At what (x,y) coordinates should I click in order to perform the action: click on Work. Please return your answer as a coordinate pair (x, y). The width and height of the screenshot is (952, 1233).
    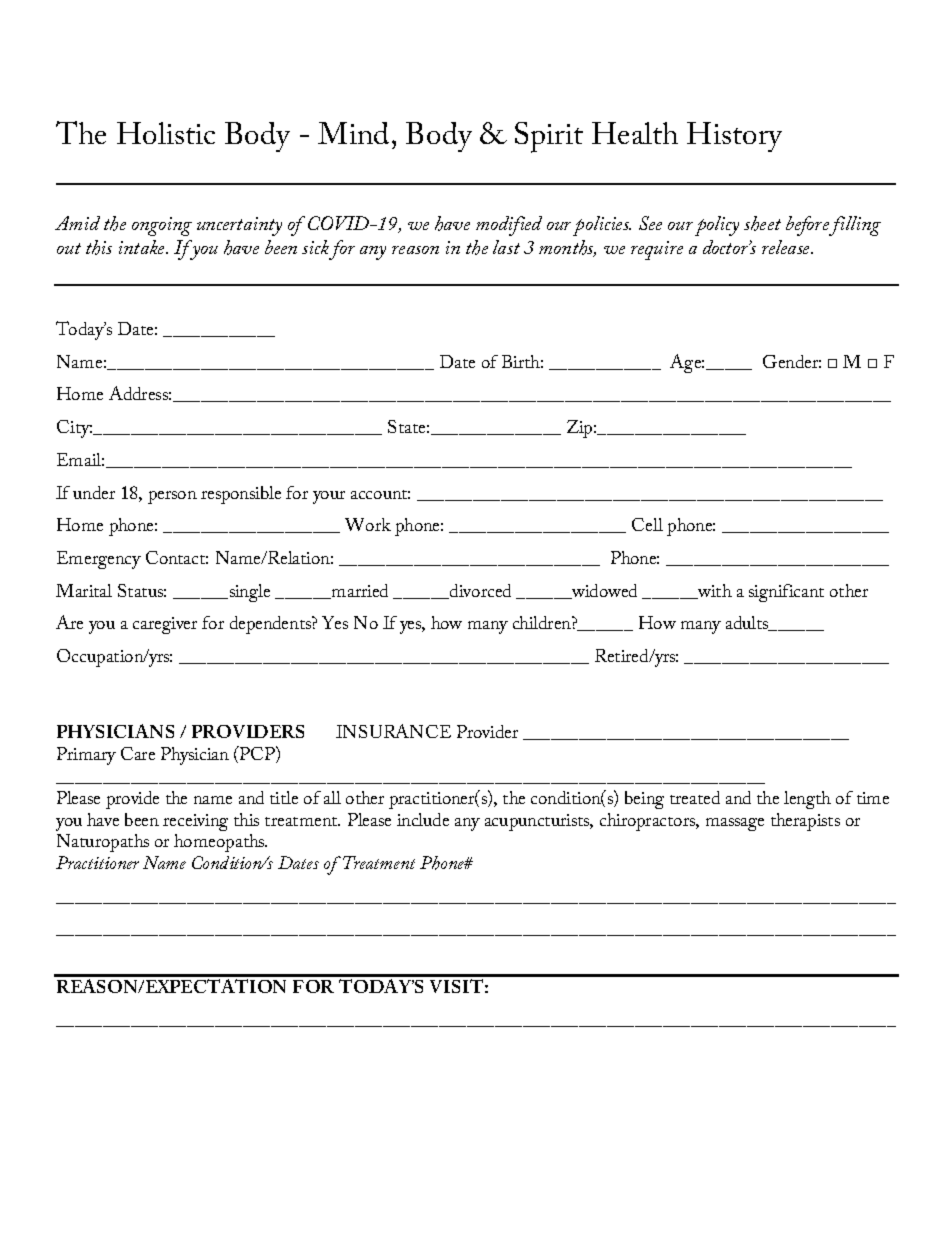
    Looking at the image, I should click on (368, 524).
